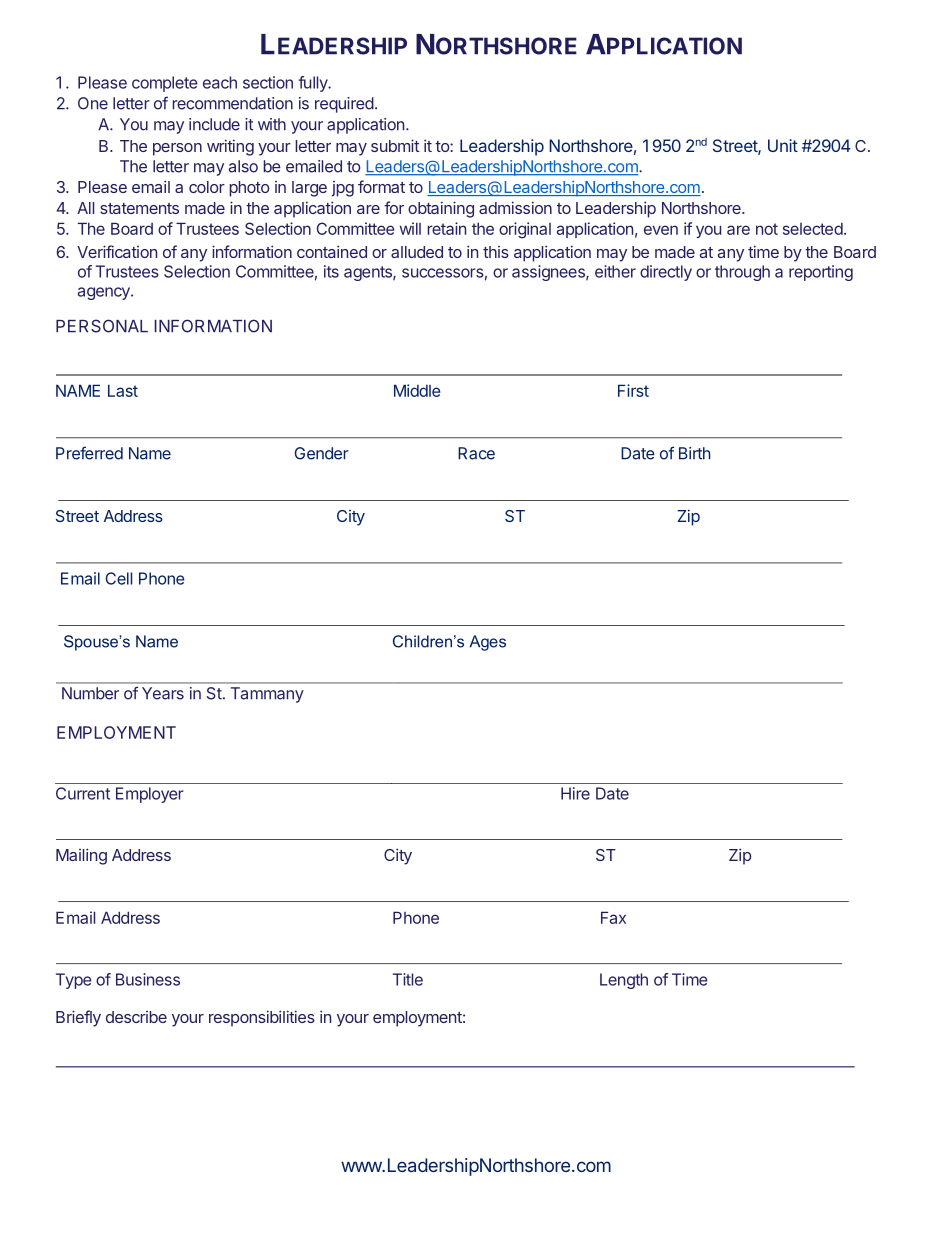 The width and height of the screenshot is (952, 1233). Describe the element at coordinates (417, 390) in the screenshot. I see `Middle` at that location.
